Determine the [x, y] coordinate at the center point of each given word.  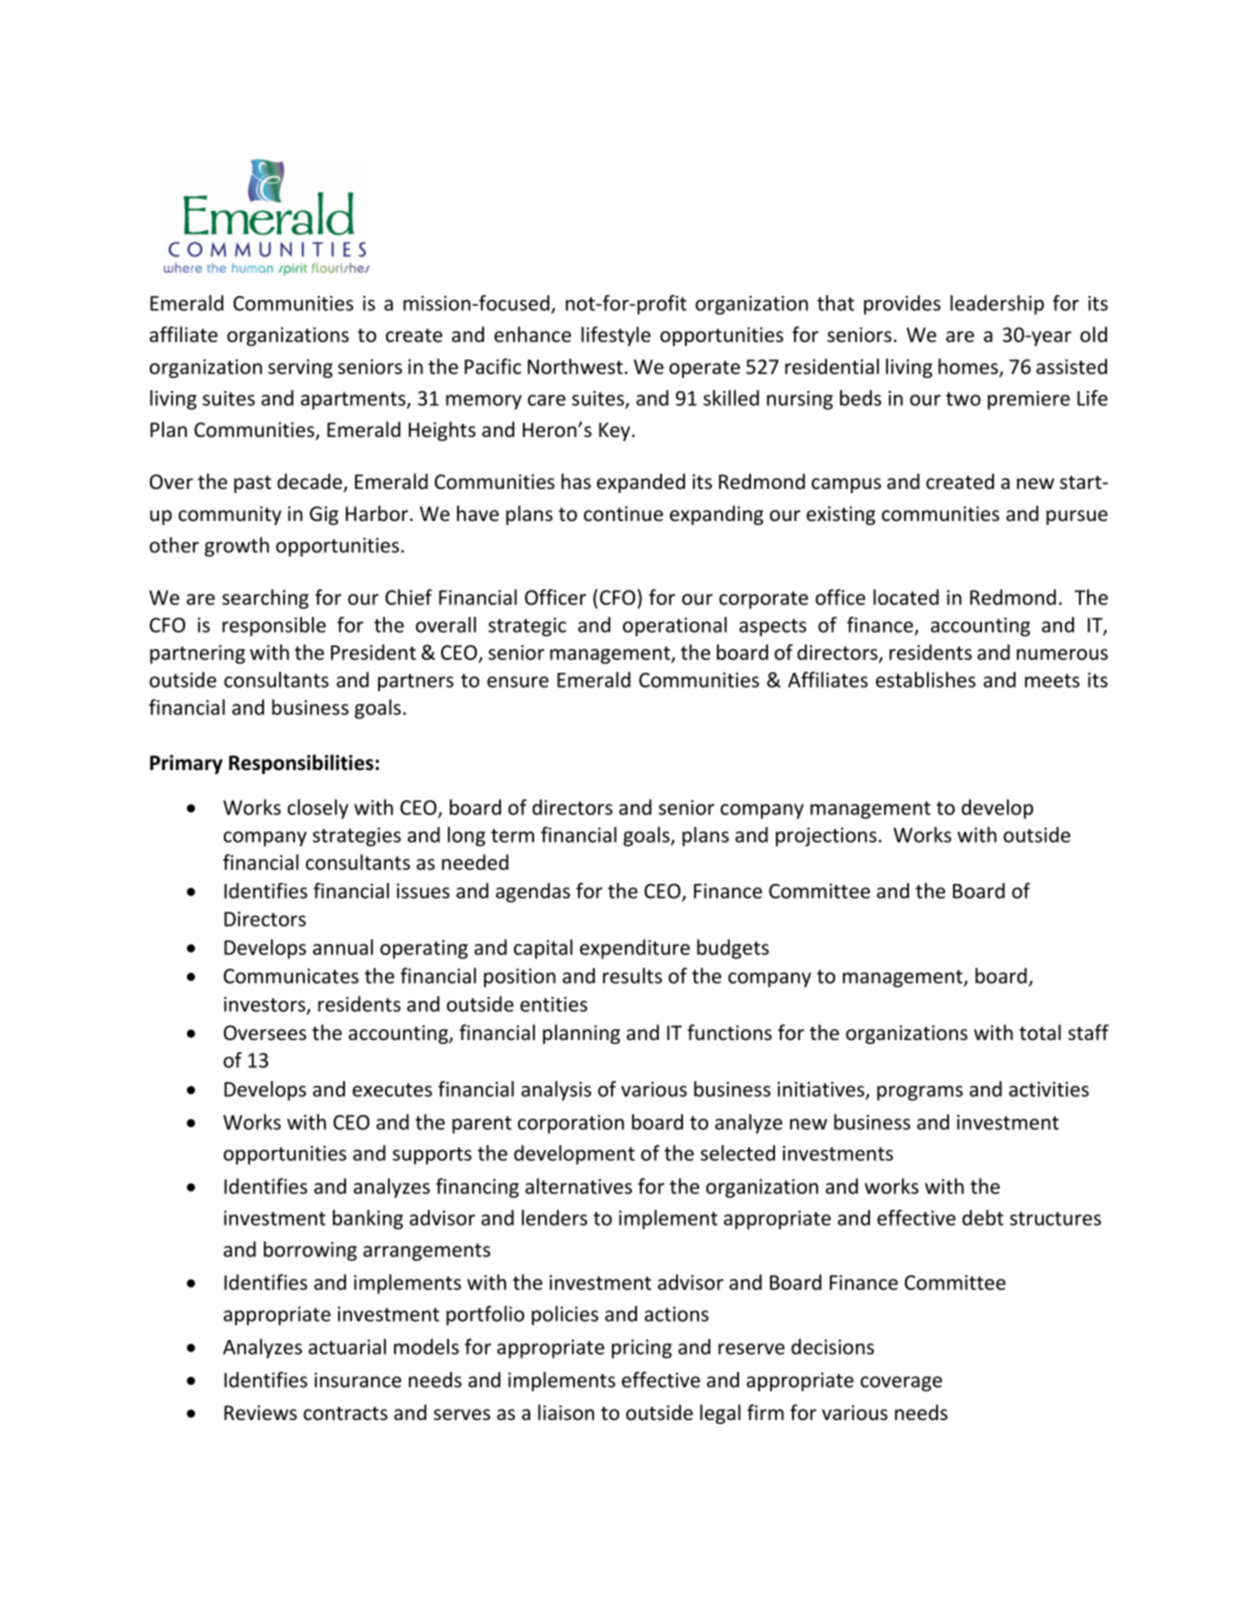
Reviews [260, 1412]
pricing [642, 1349]
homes [969, 367]
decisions [832, 1347]
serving [300, 368]
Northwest [575, 366]
